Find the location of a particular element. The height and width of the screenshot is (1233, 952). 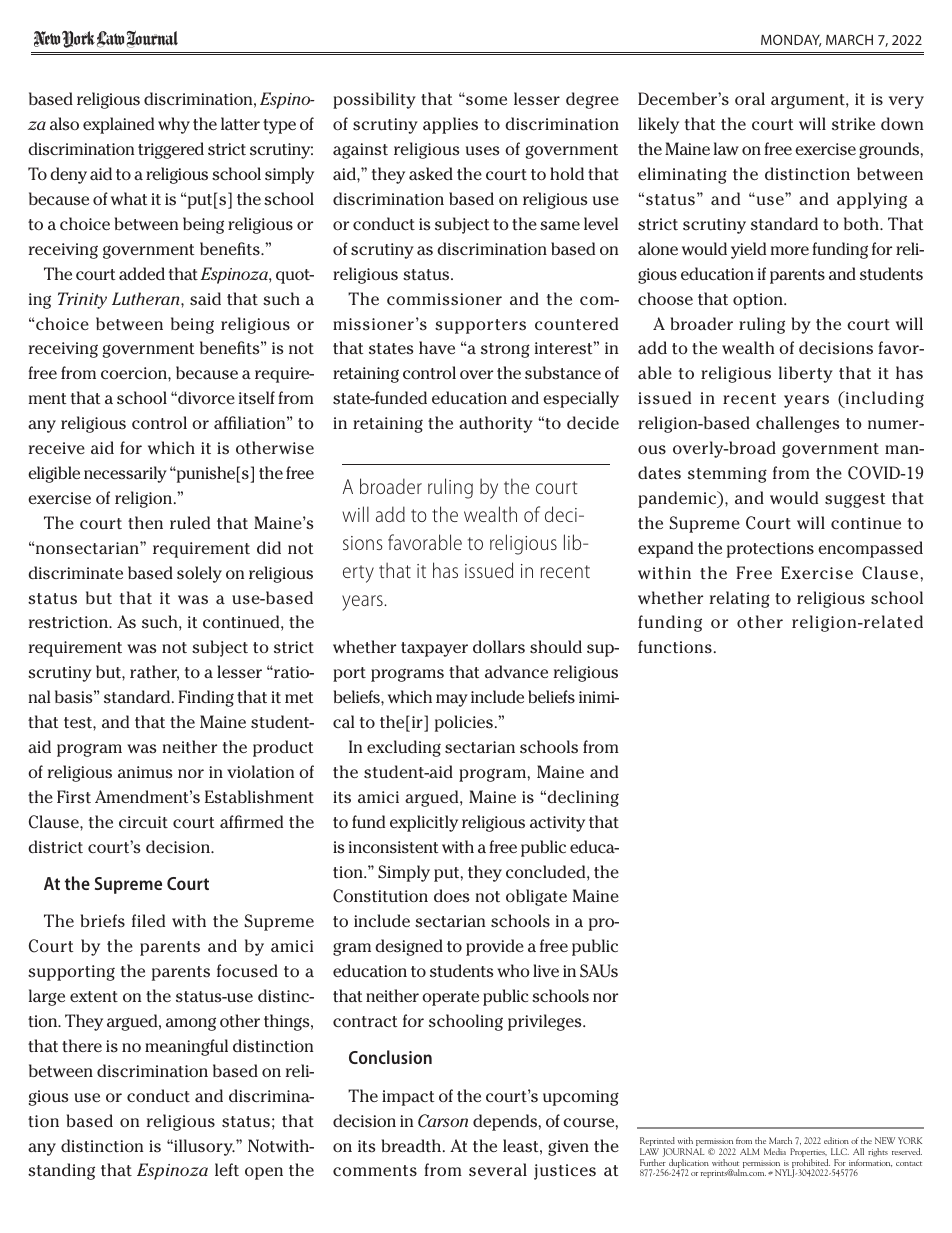

filed is located at coordinates (148, 920).
